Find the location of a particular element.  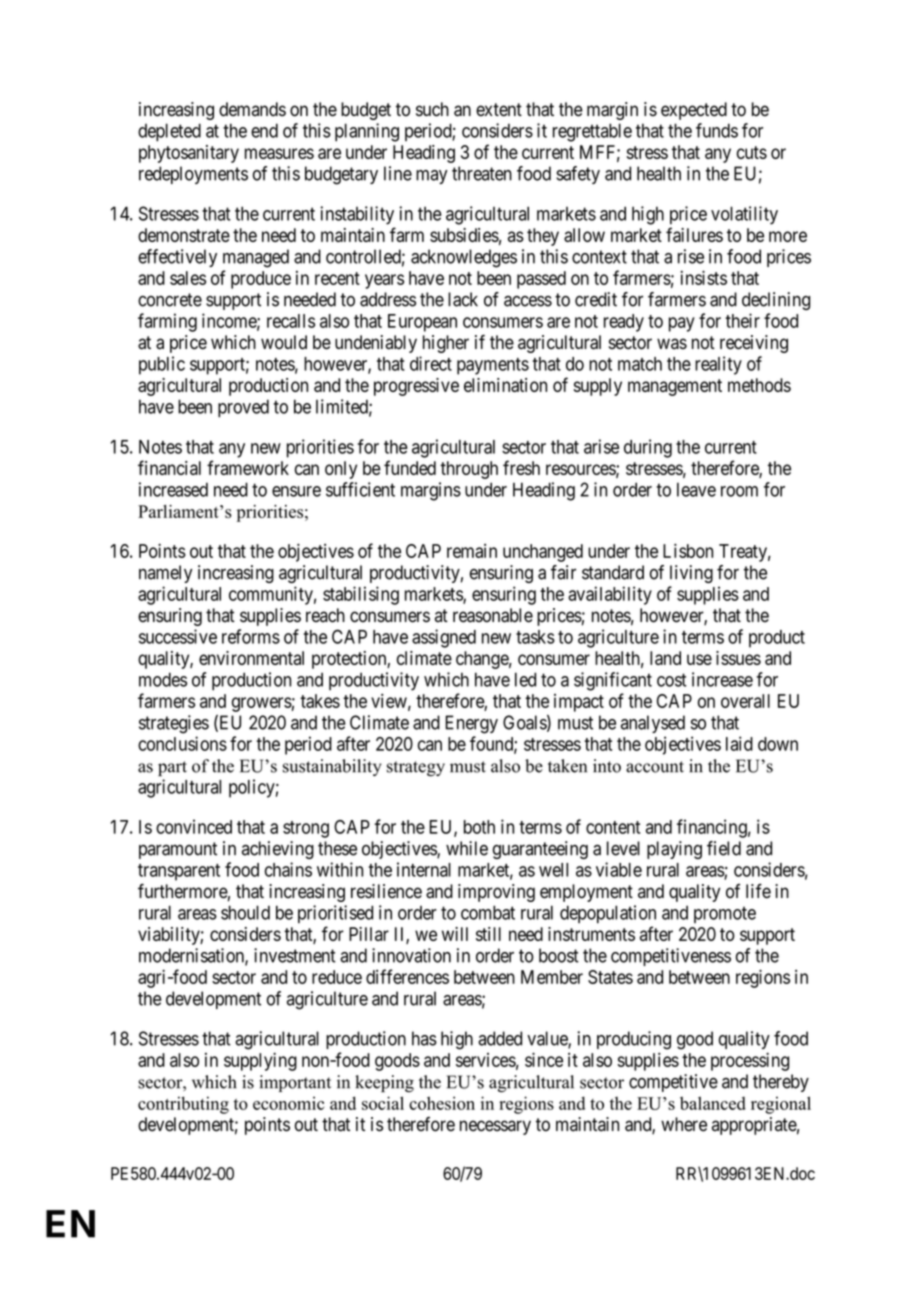

reforms is located at coordinates (251, 636).
